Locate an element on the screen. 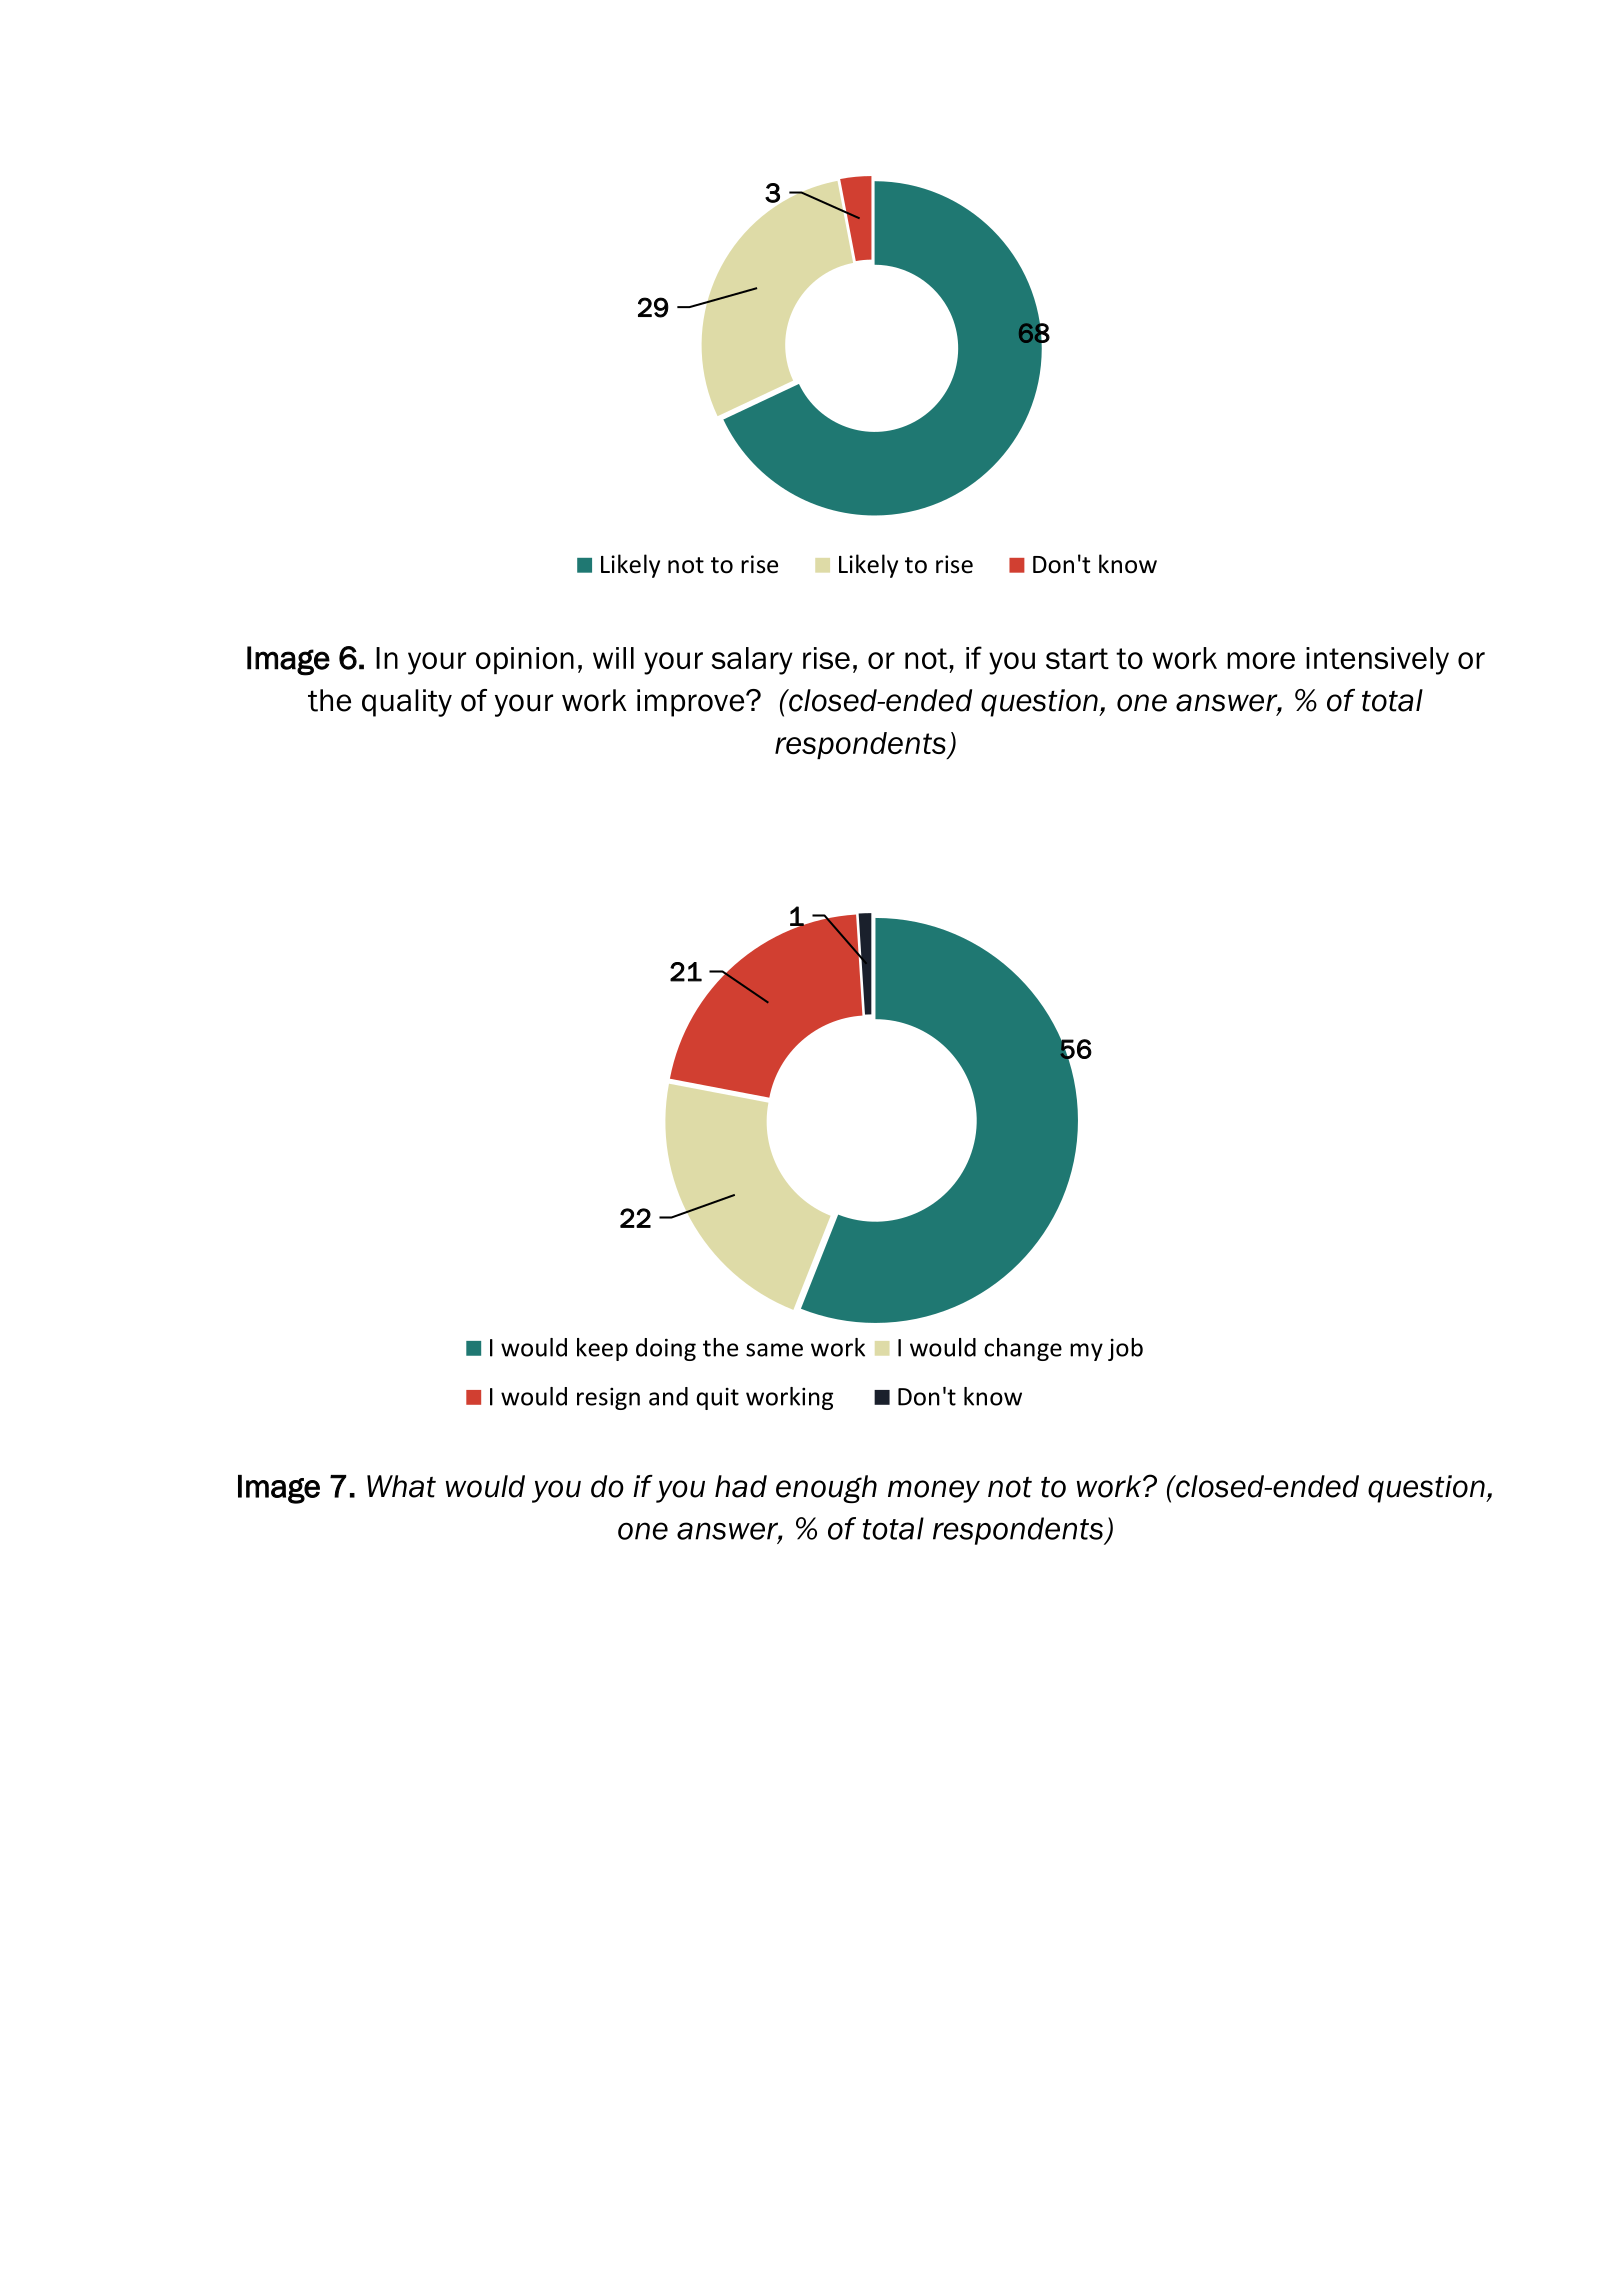  What is located at coordinates (401, 1486).
